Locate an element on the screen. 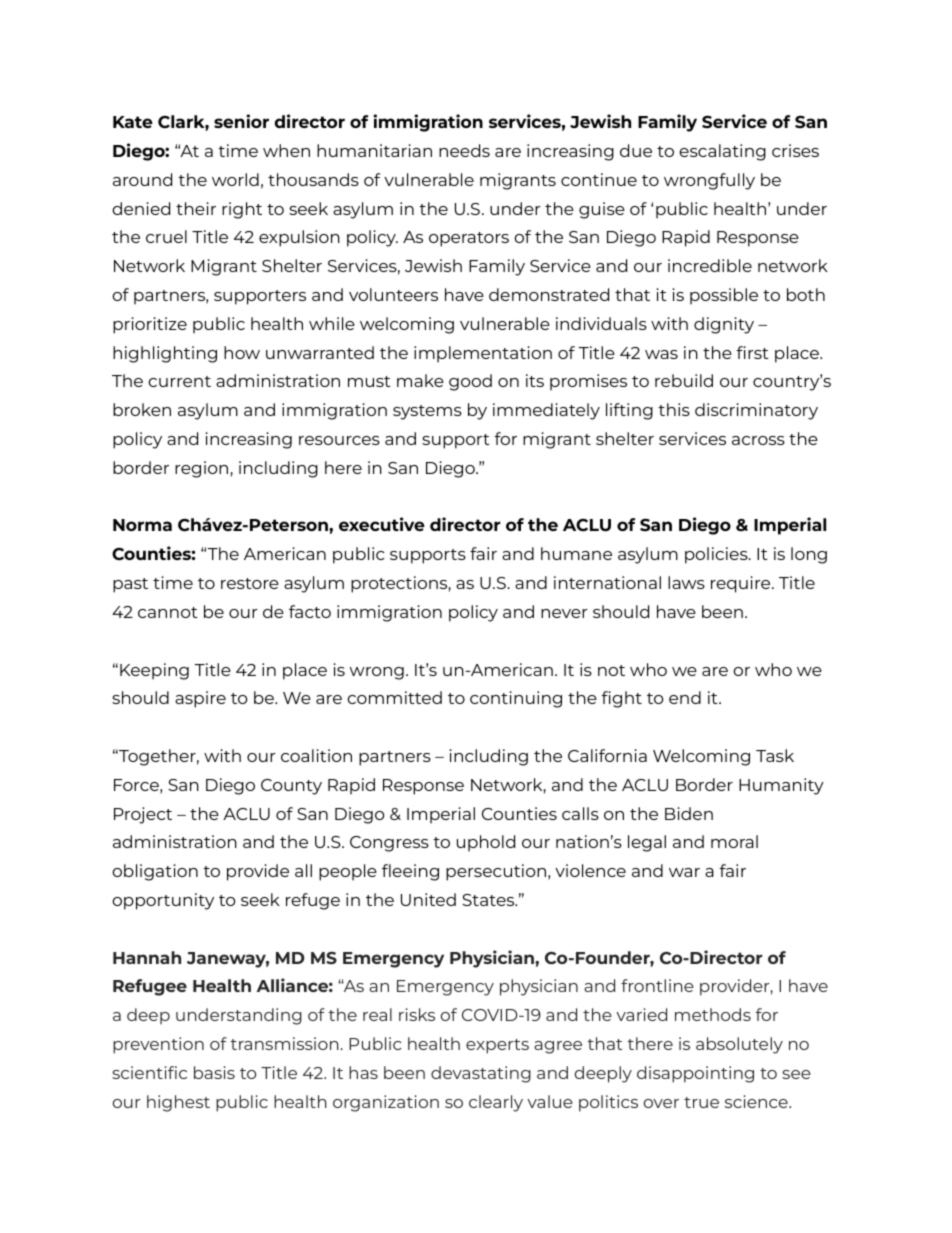 The width and height of the screenshot is (952, 1233). moral is located at coordinates (734, 841).
